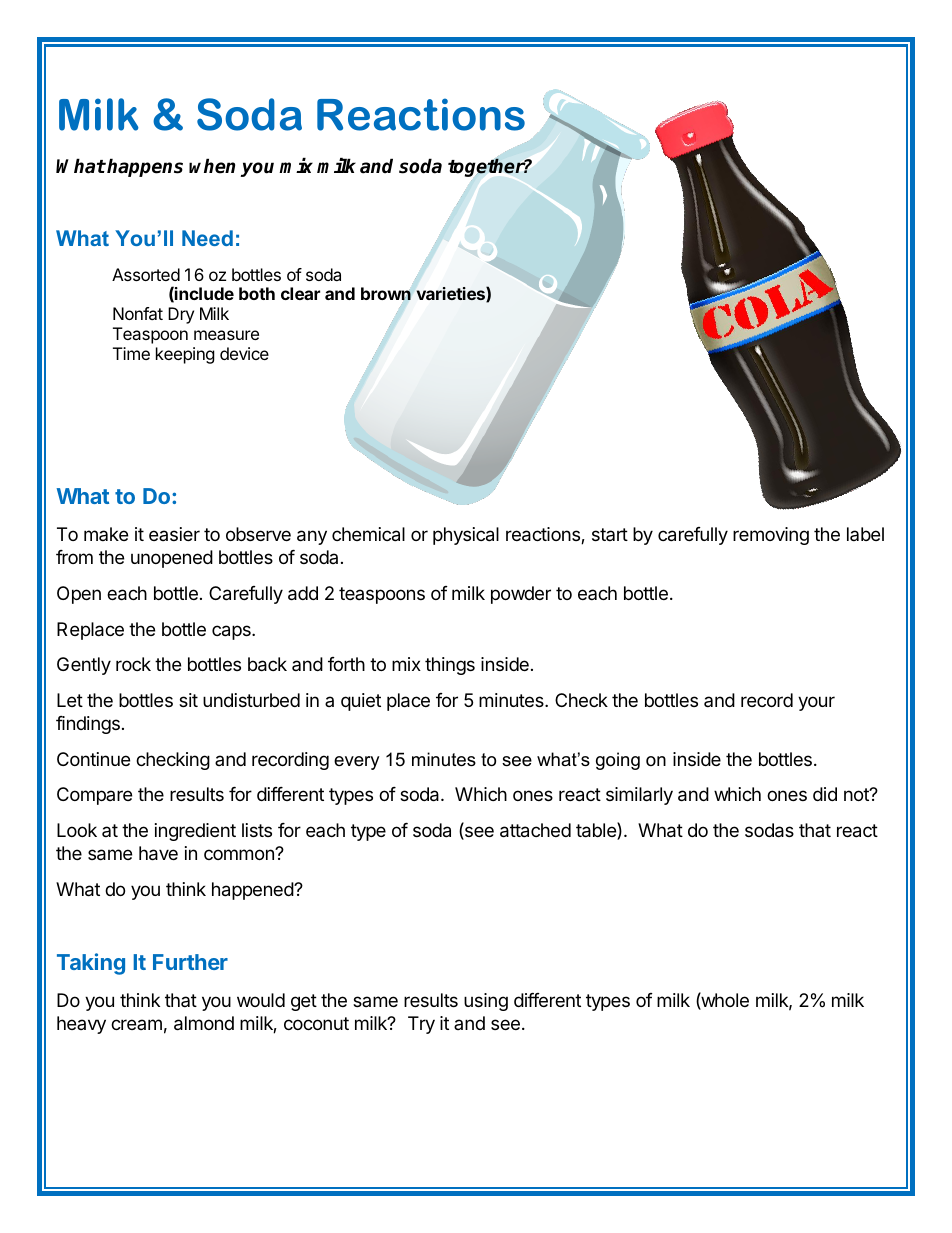 This image has width=952, height=1233. Describe the element at coordinates (386, 294) in the image. I see `brown` at that location.
